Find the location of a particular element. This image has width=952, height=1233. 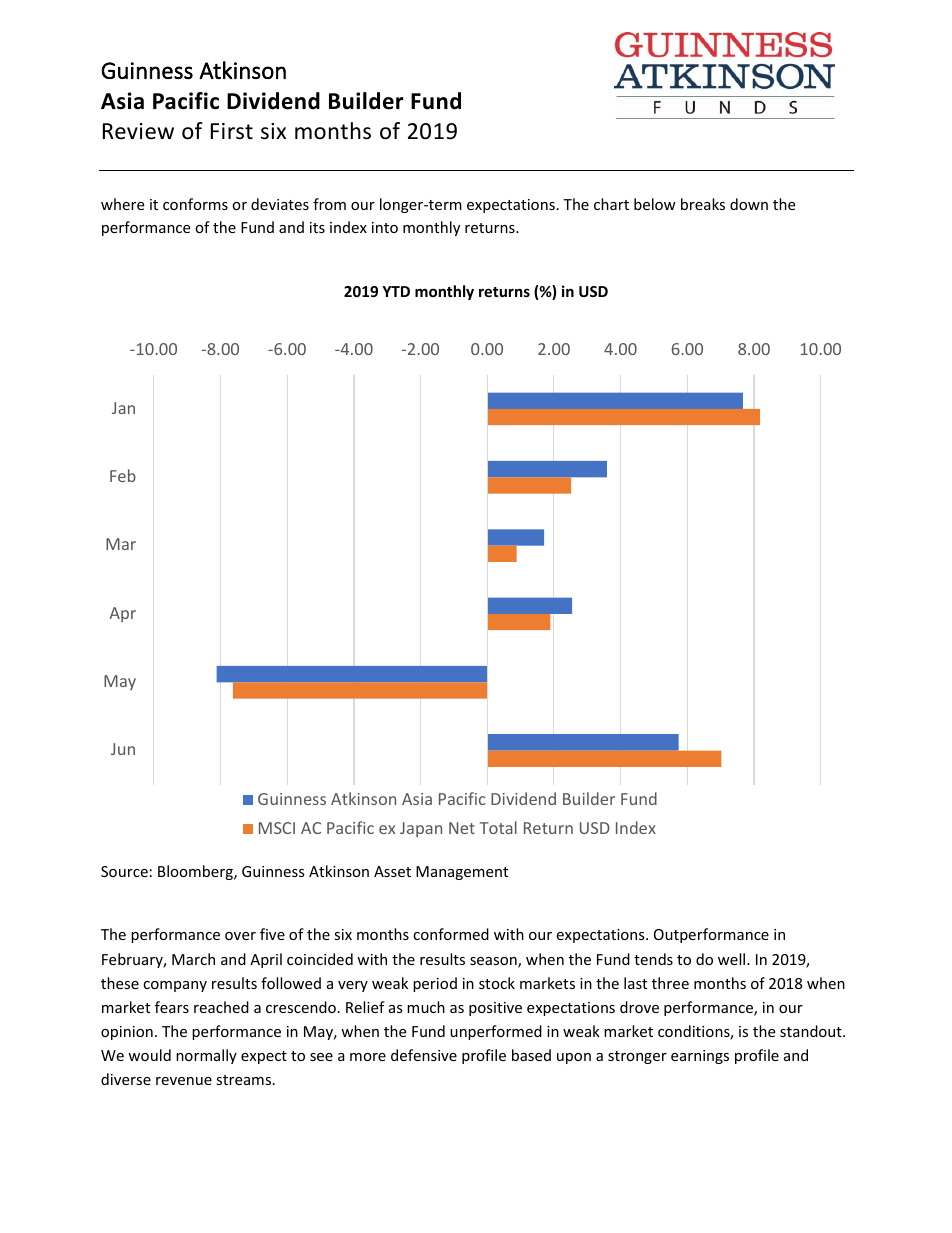

First is located at coordinates (232, 131).
